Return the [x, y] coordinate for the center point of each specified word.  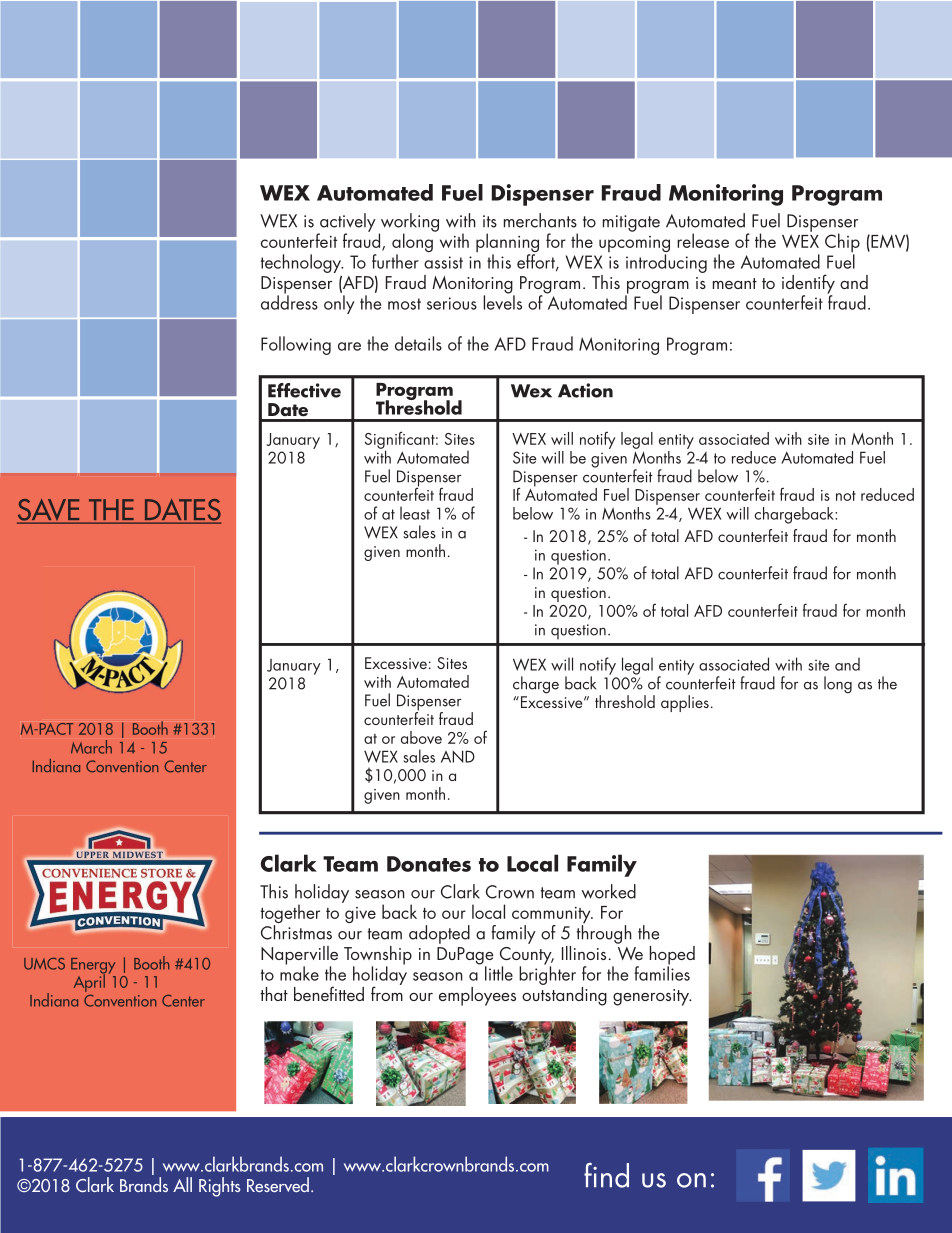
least [415, 513]
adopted [439, 934]
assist [443, 262]
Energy [93, 967]
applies [685, 703]
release [703, 240]
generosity [652, 997]
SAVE [49, 511]
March [91, 747]
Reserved [278, 1184]
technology [302, 263]
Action [585, 390]
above [421, 737]
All [182, 1184]
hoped [672, 956]
